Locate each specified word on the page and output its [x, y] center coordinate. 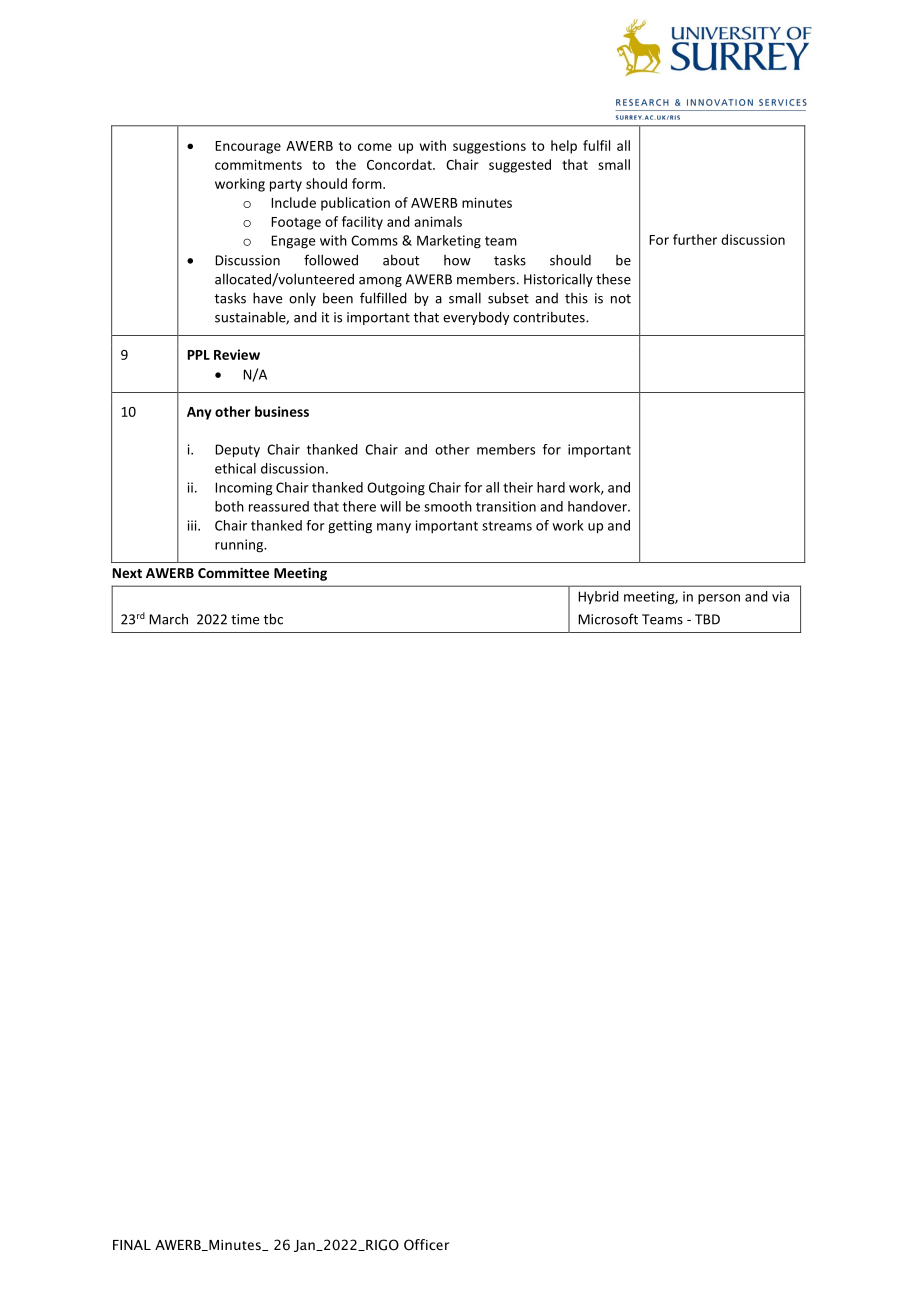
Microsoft [608, 619]
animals [438, 221]
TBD [707, 619]
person [719, 599]
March [168, 619]
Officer [426, 1245]
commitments [258, 164]
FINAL [132, 1245]
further [695, 239]
